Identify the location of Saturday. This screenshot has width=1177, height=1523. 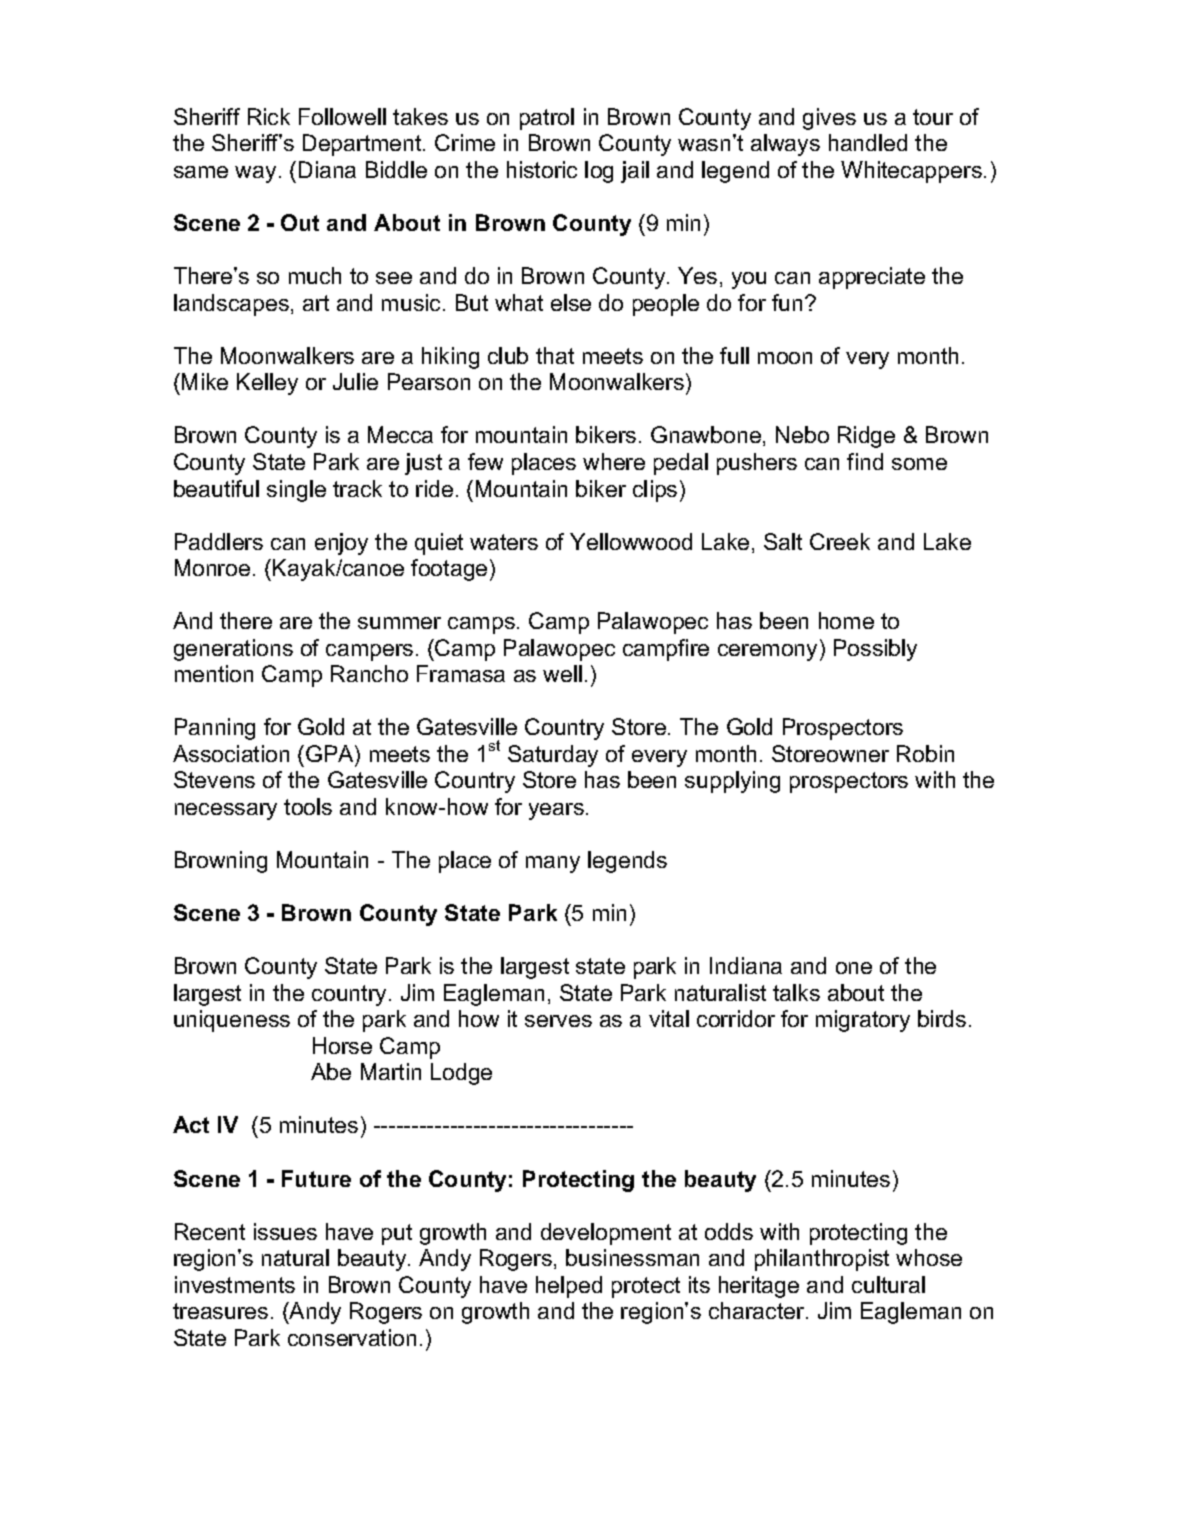
(553, 756).
